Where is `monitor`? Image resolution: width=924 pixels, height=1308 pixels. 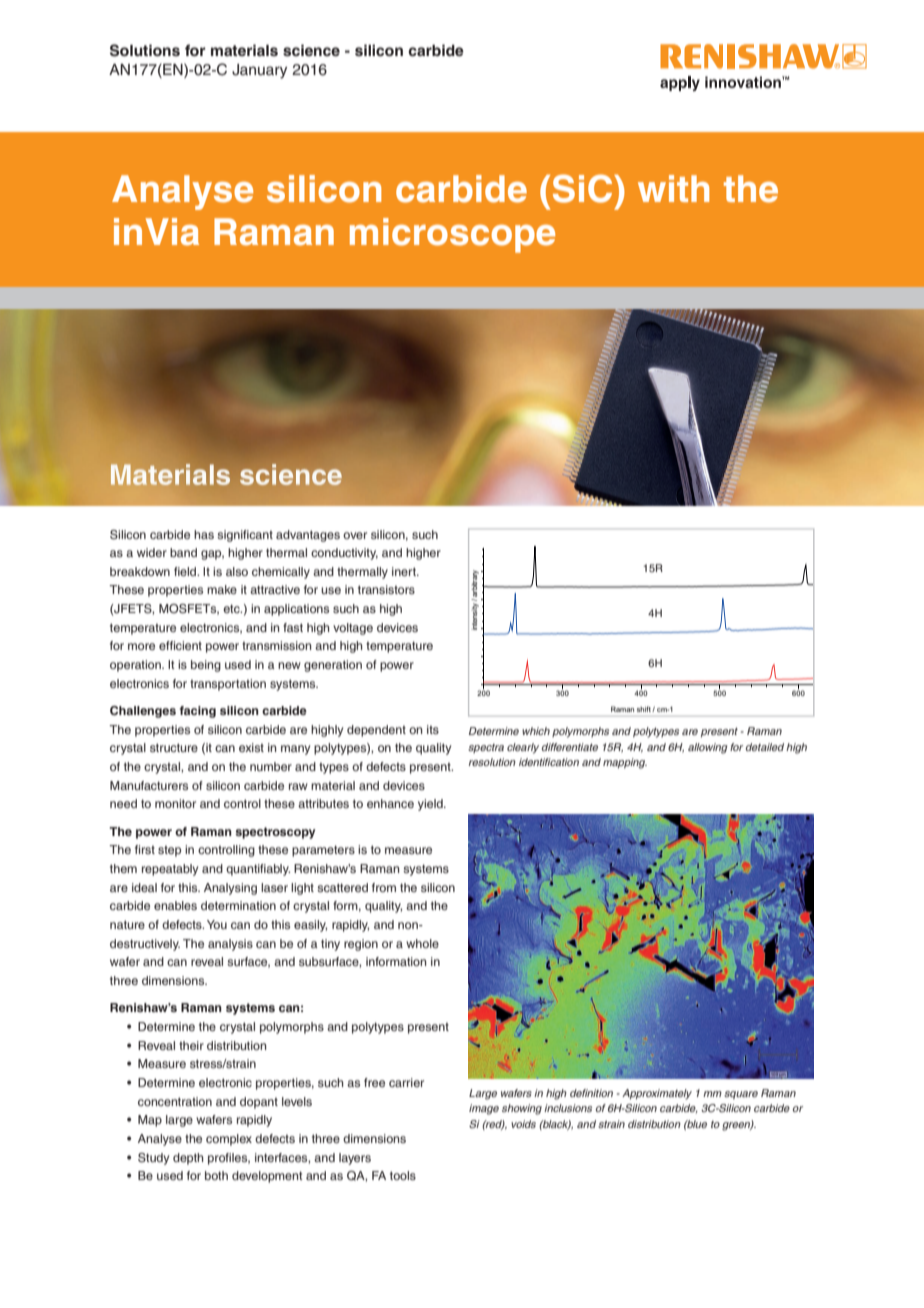 monitor is located at coordinates (175, 803).
